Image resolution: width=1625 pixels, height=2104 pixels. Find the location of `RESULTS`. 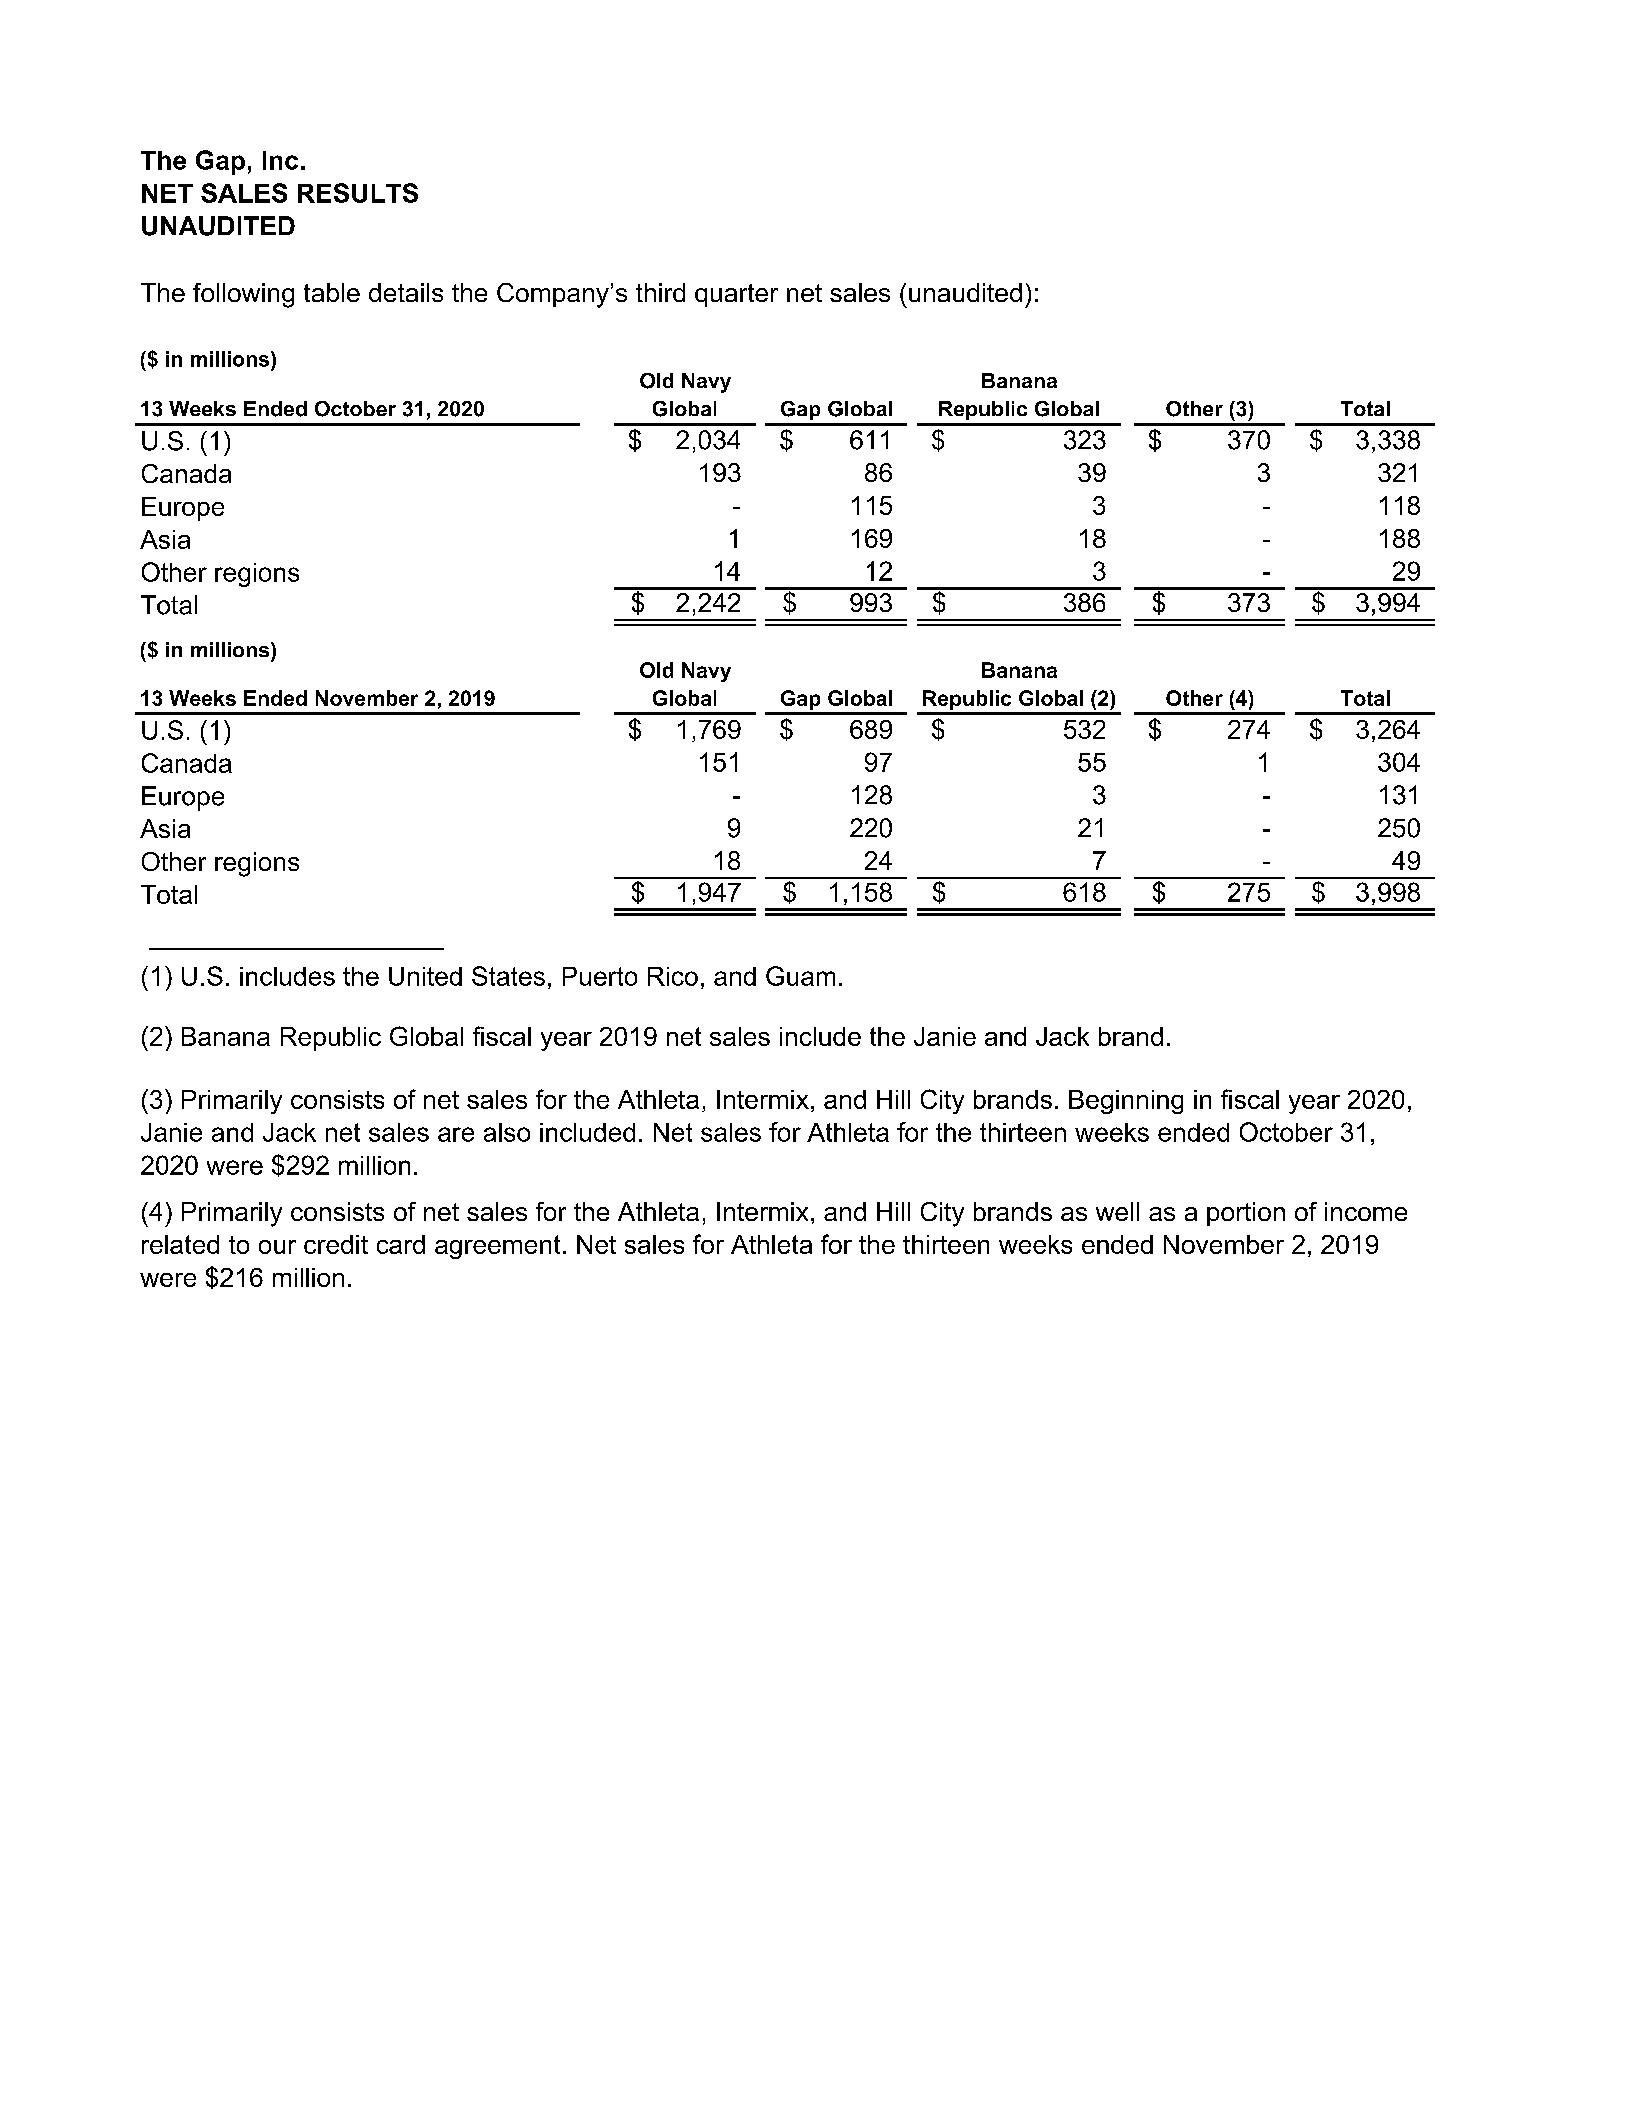

RESULTS is located at coordinates (358, 193).
